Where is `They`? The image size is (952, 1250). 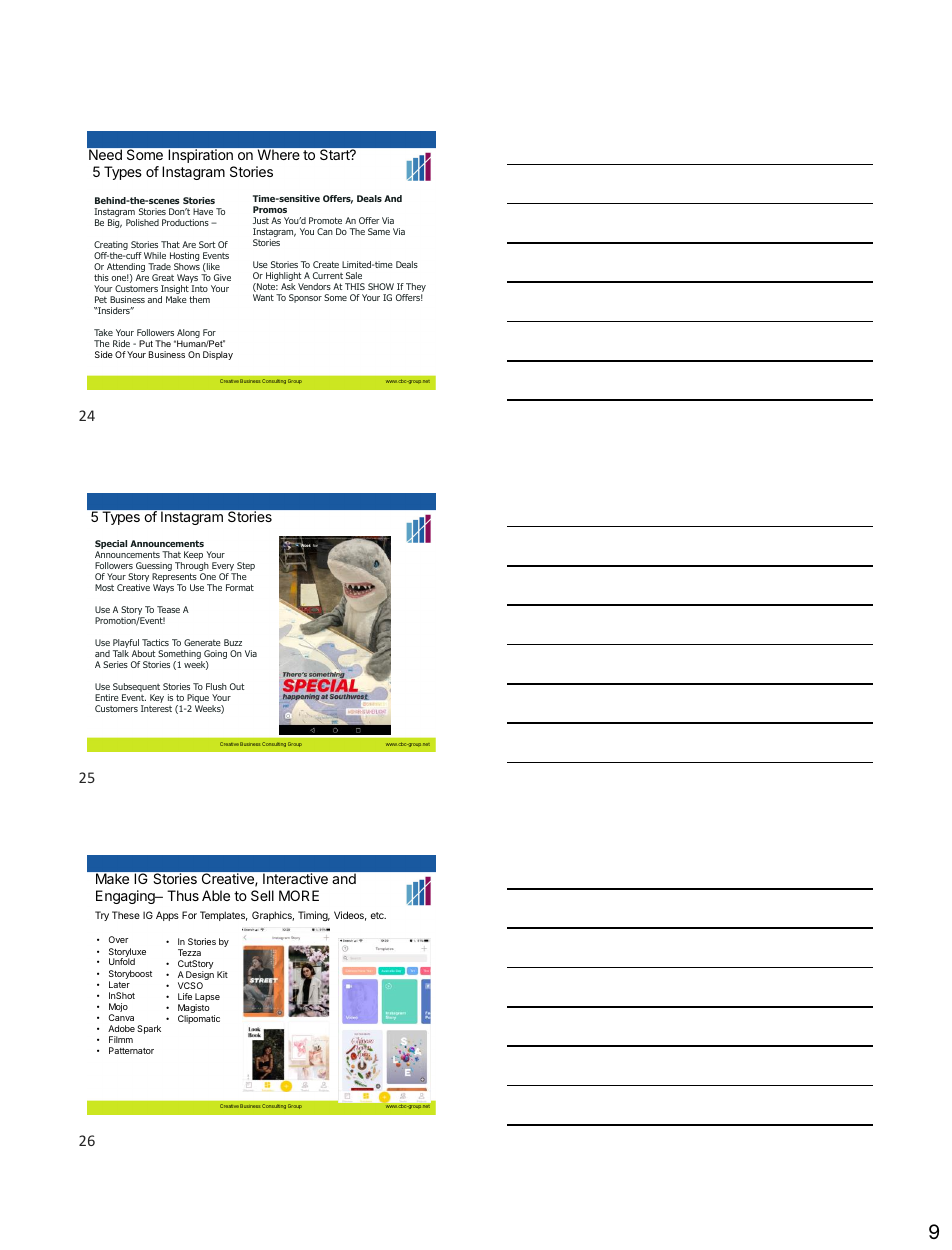
They is located at coordinates (415, 289).
